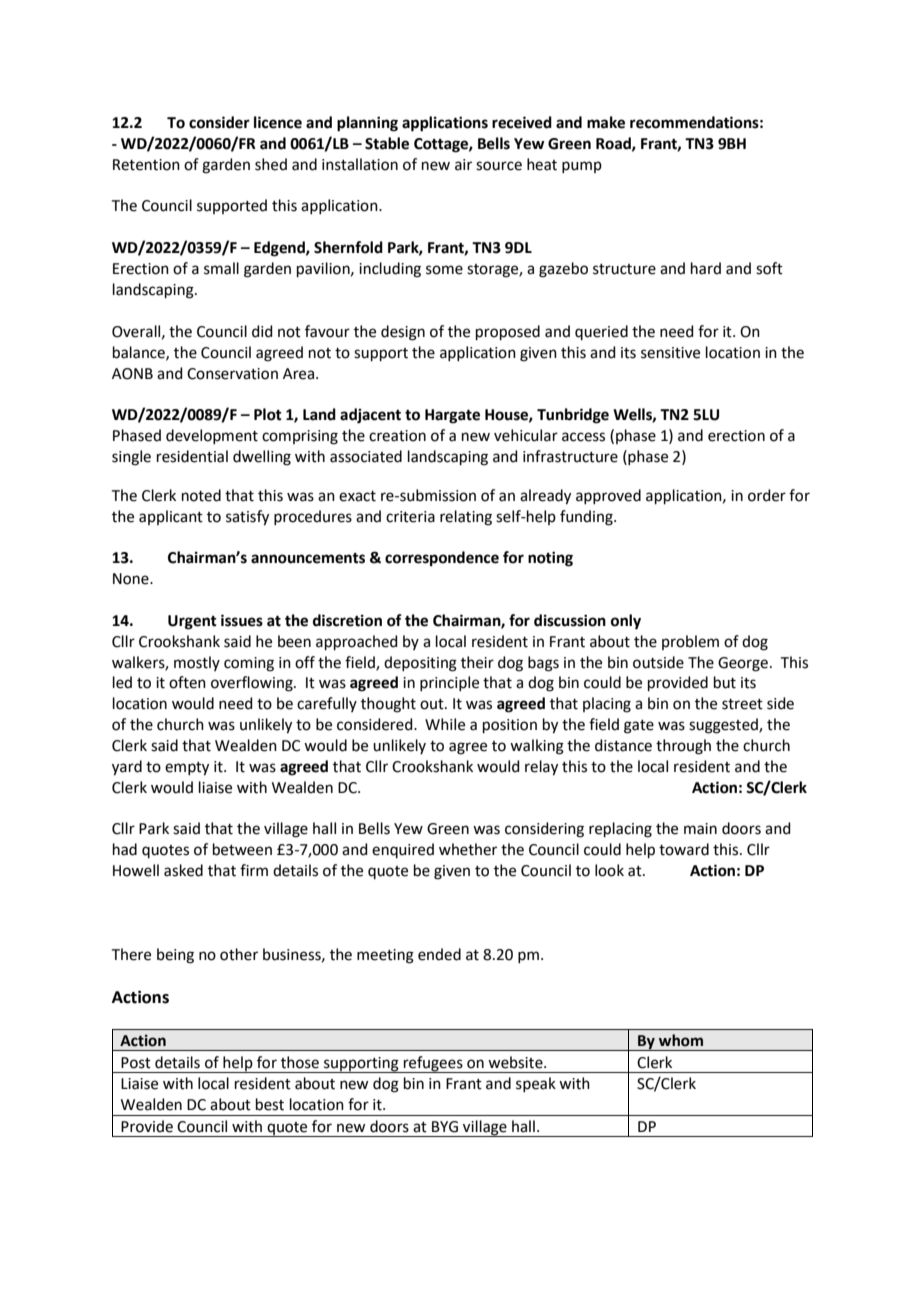 Image resolution: width=924 pixels, height=1308 pixels. I want to click on empty, so click(187, 769).
